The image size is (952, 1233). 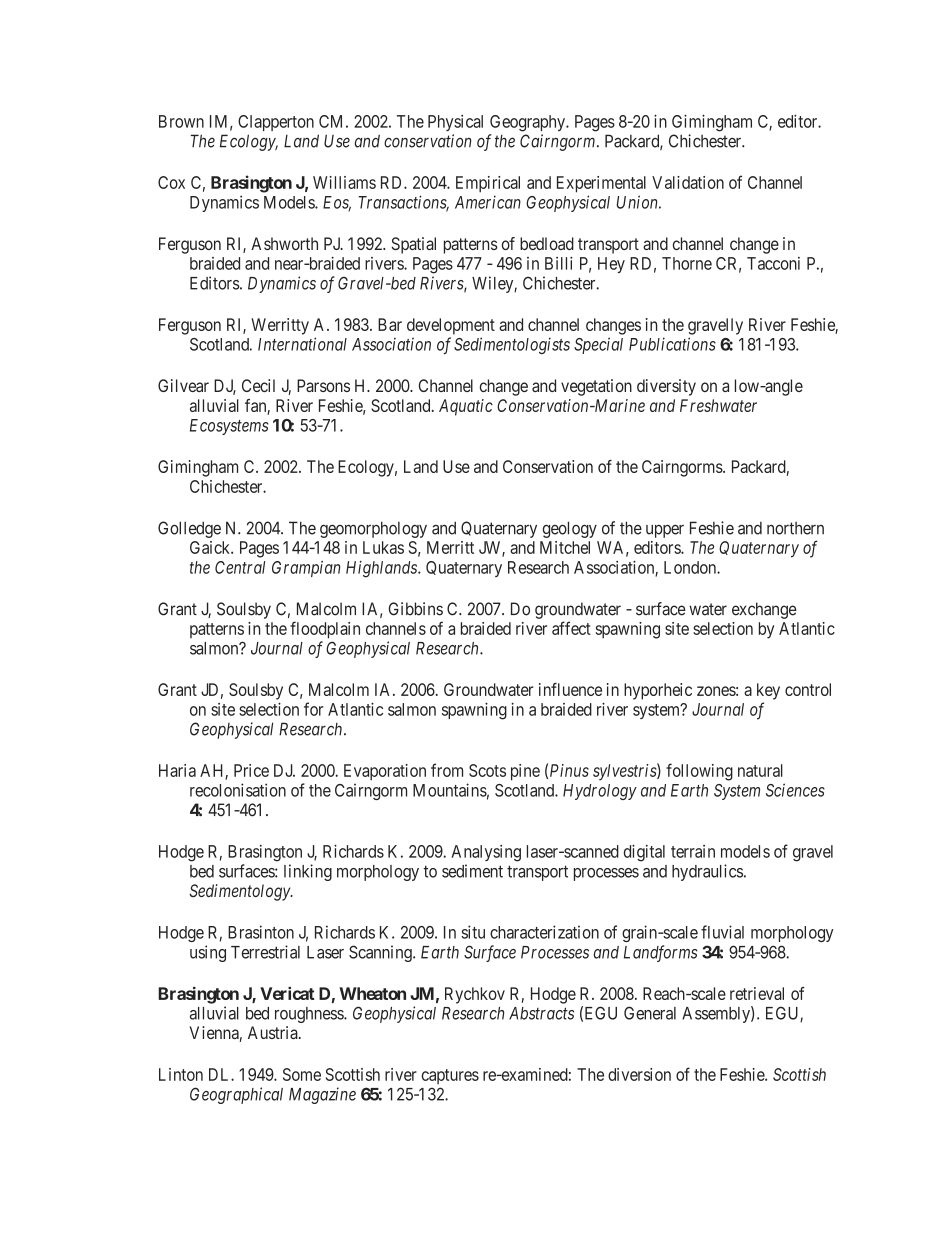 I want to click on Validation, so click(x=688, y=182).
